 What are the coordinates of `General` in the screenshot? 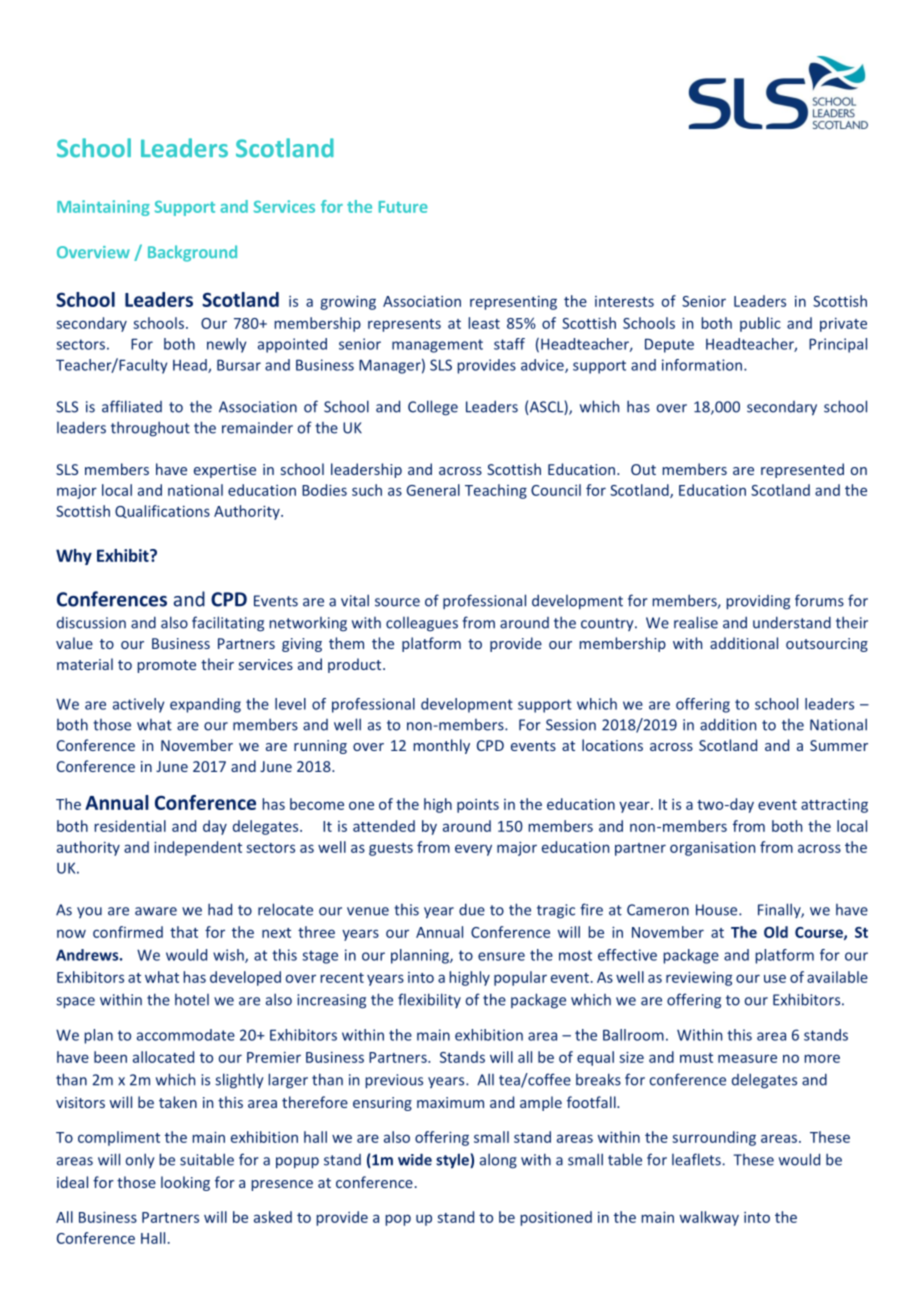 It's located at (433, 490).
